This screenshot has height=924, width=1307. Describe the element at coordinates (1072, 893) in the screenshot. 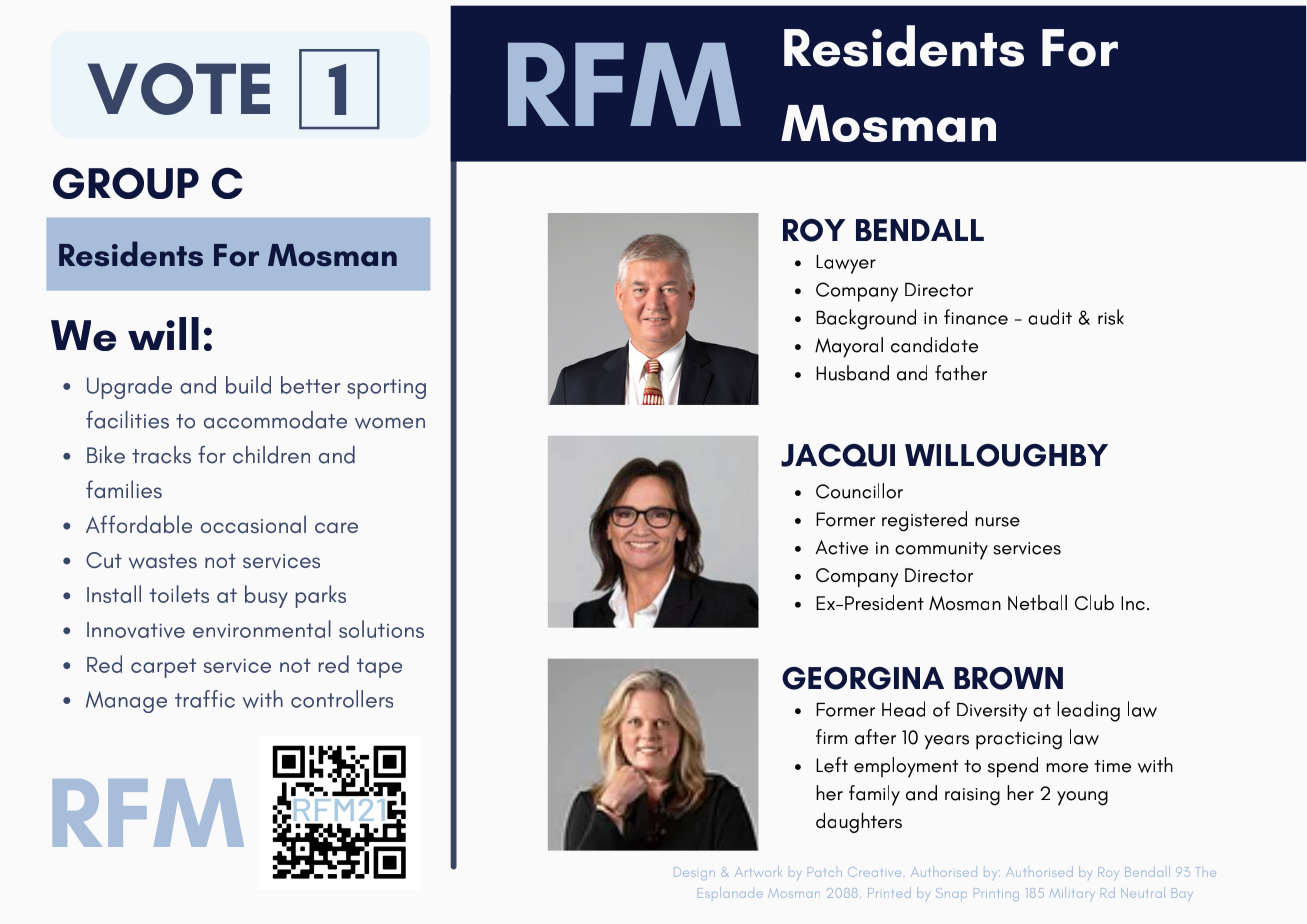

I see `Military` at that location.
